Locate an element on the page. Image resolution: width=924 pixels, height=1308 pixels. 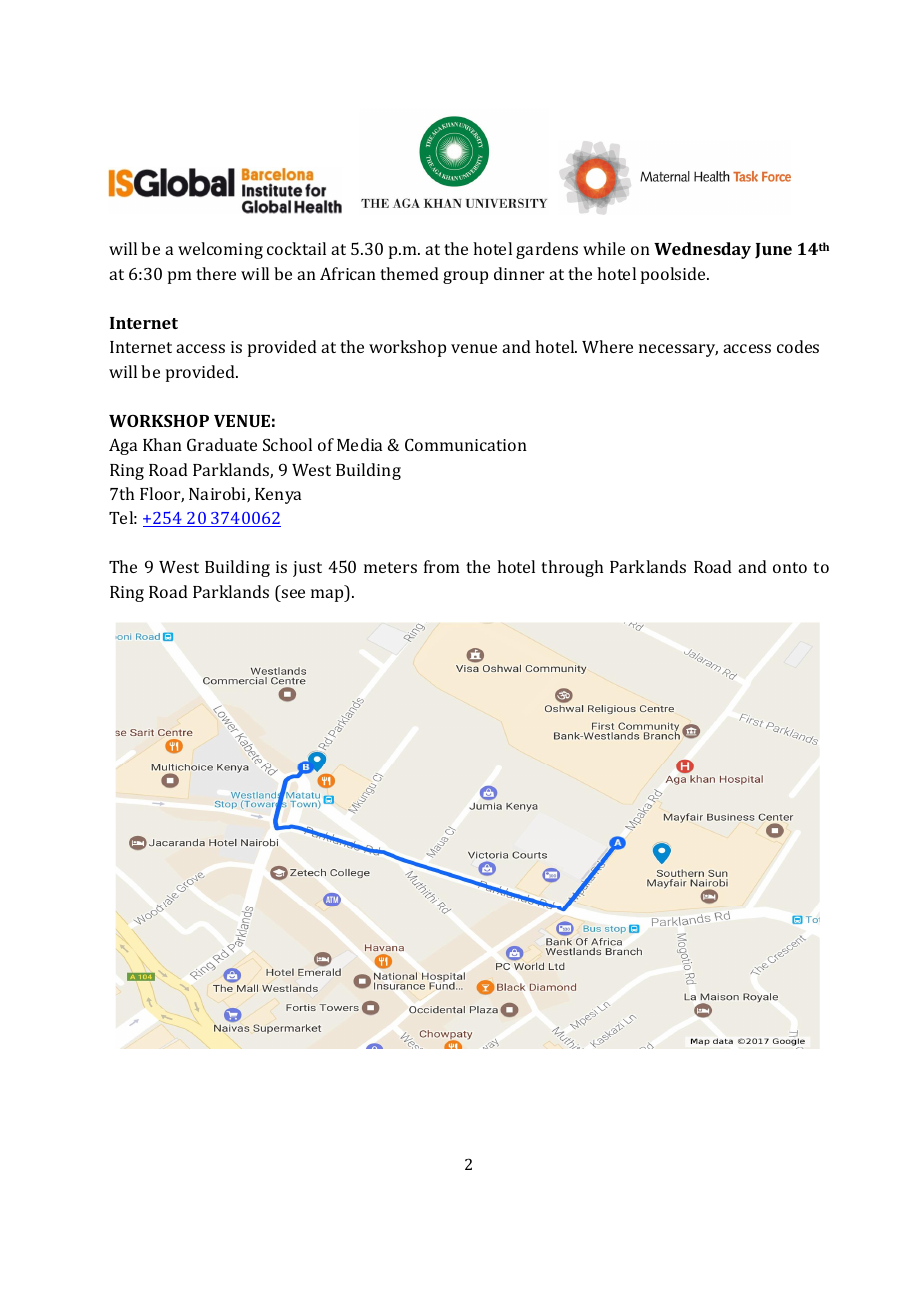
Wednesday is located at coordinates (702, 250).
